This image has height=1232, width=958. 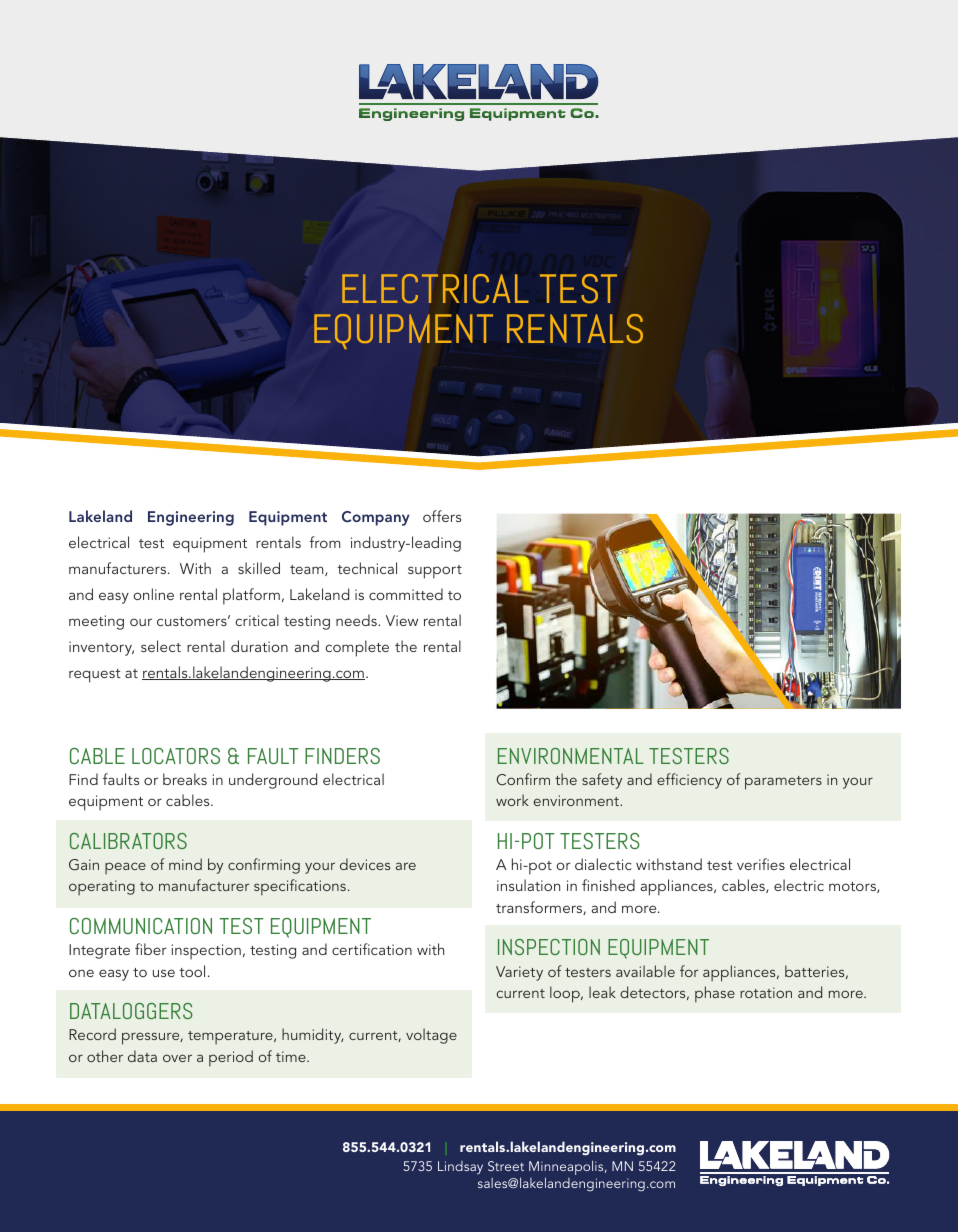 What do you see at coordinates (406, 866) in the image?
I see `are` at bounding box center [406, 866].
